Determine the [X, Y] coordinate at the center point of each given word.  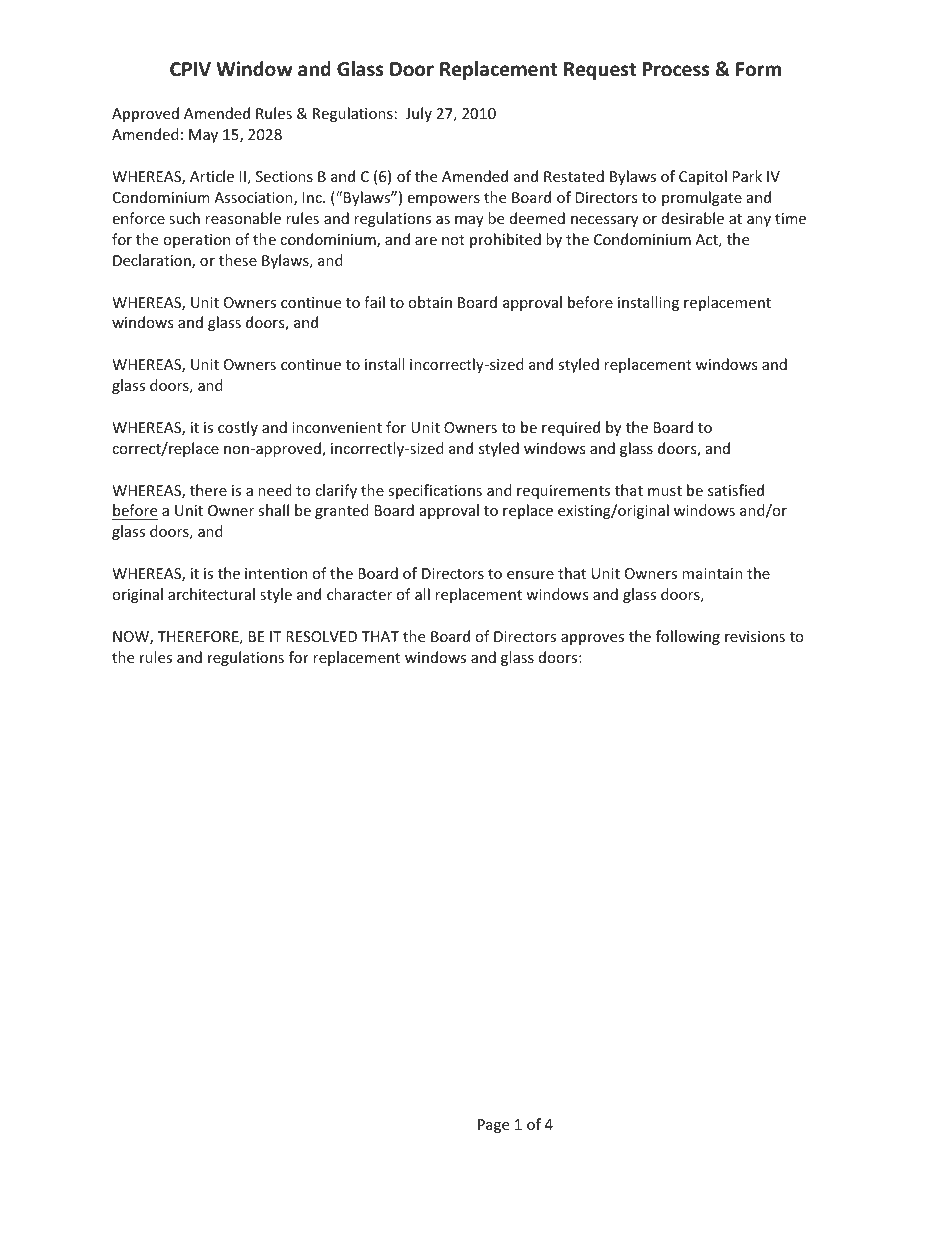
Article [212, 176]
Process [676, 69]
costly [238, 428]
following [688, 637]
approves [592, 639]
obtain [430, 302]
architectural [211, 594]
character [359, 594]
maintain [712, 573]
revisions [755, 636]
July [419, 114]
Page [493, 1126]
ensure [530, 575]
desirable [693, 218]
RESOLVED [321, 636]
